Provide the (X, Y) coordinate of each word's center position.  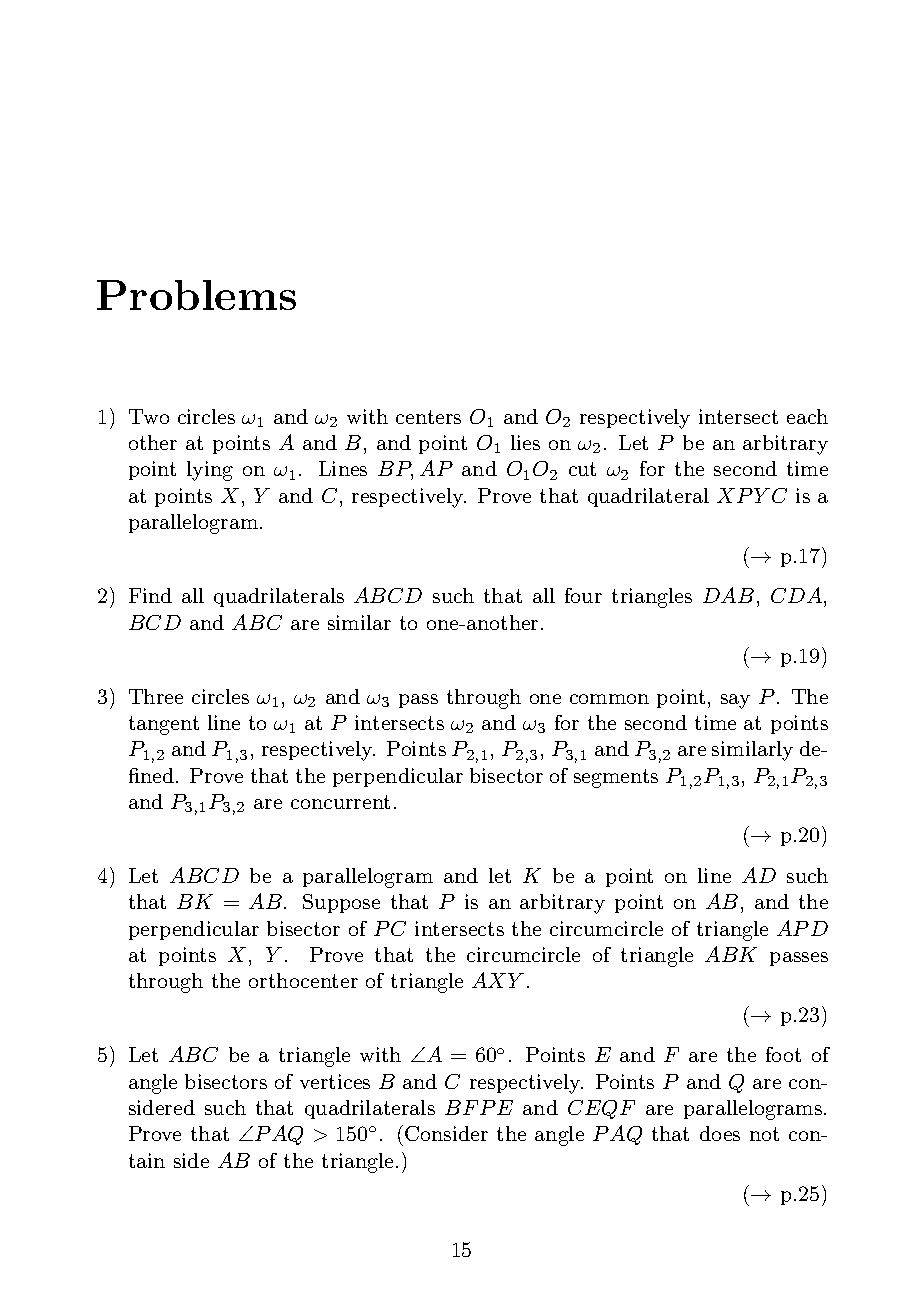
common (609, 699)
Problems (196, 295)
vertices (335, 1081)
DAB (728, 595)
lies (525, 442)
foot (783, 1054)
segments (616, 778)
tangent (164, 725)
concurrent (340, 802)
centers (428, 417)
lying (210, 471)
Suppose (341, 903)
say (735, 701)
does (720, 1133)
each (807, 416)
